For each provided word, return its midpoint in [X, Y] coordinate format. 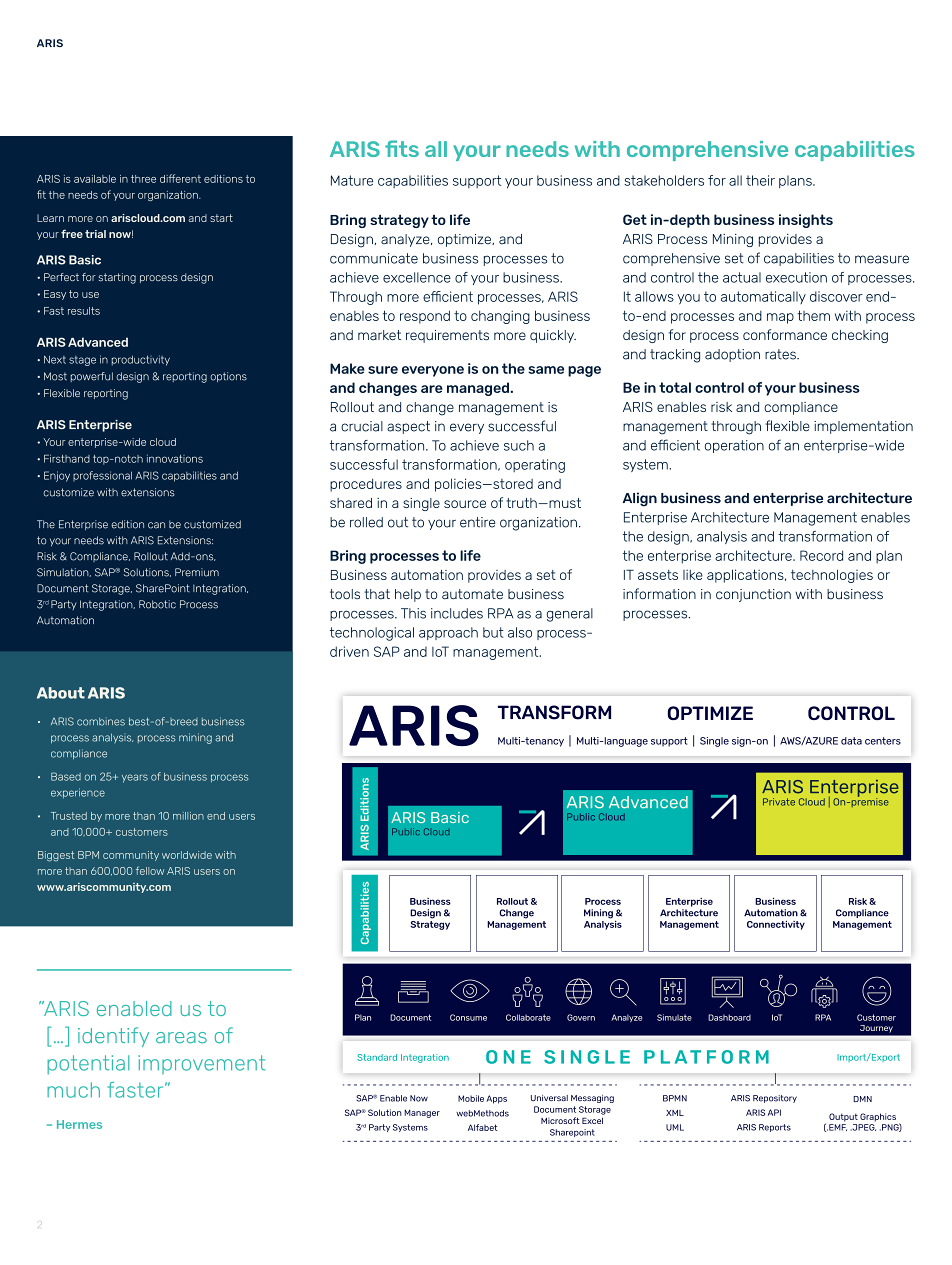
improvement [201, 1064]
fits [402, 148]
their [760, 180]
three [143, 179]
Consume [468, 1017]
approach [448, 633]
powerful [92, 377]
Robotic [157, 604]
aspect [408, 427]
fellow [150, 870]
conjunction [753, 595]
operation [734, 446]
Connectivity [776, 925]
